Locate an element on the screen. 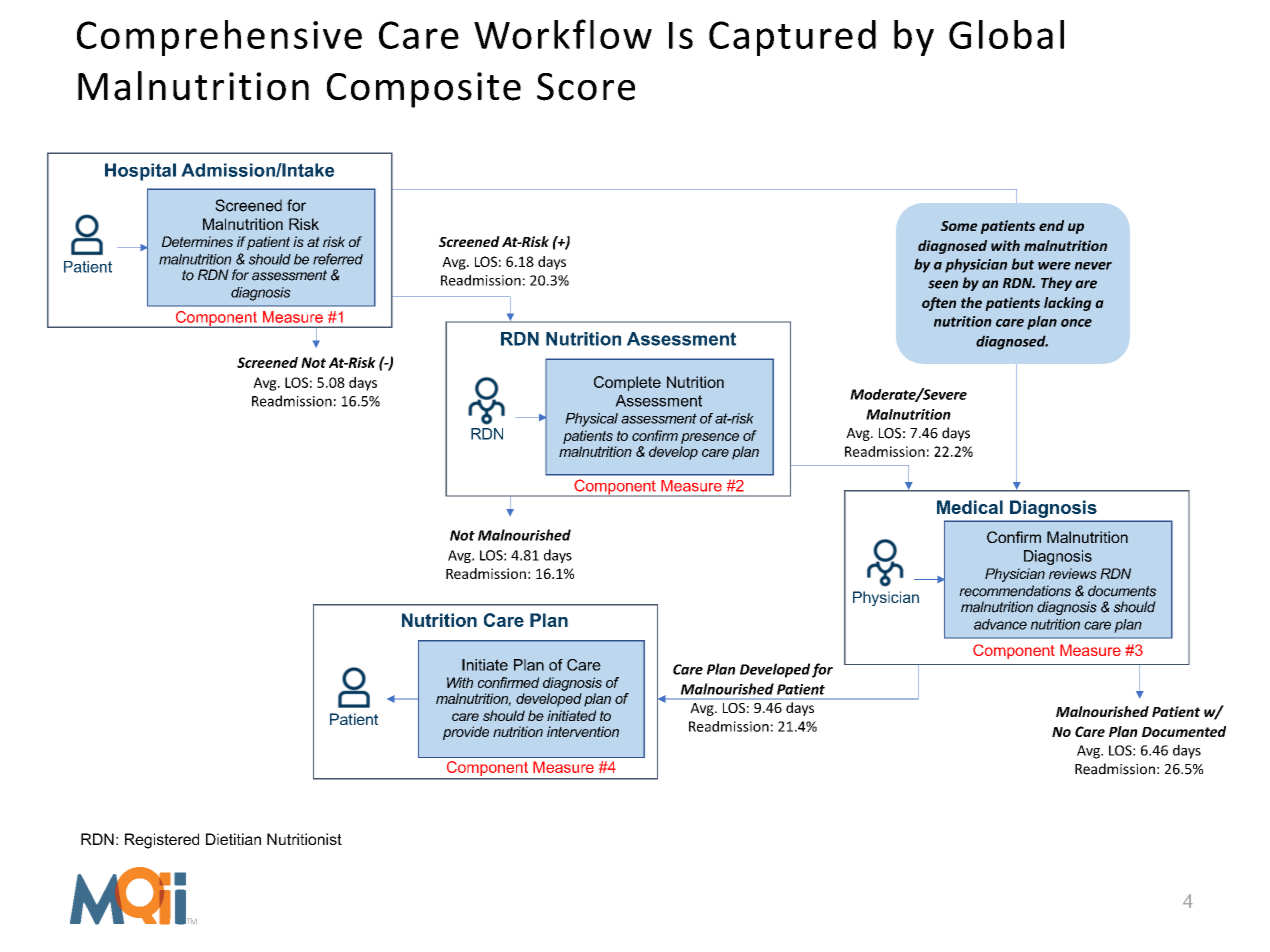  Global is located at coordinates (1006, 34).
